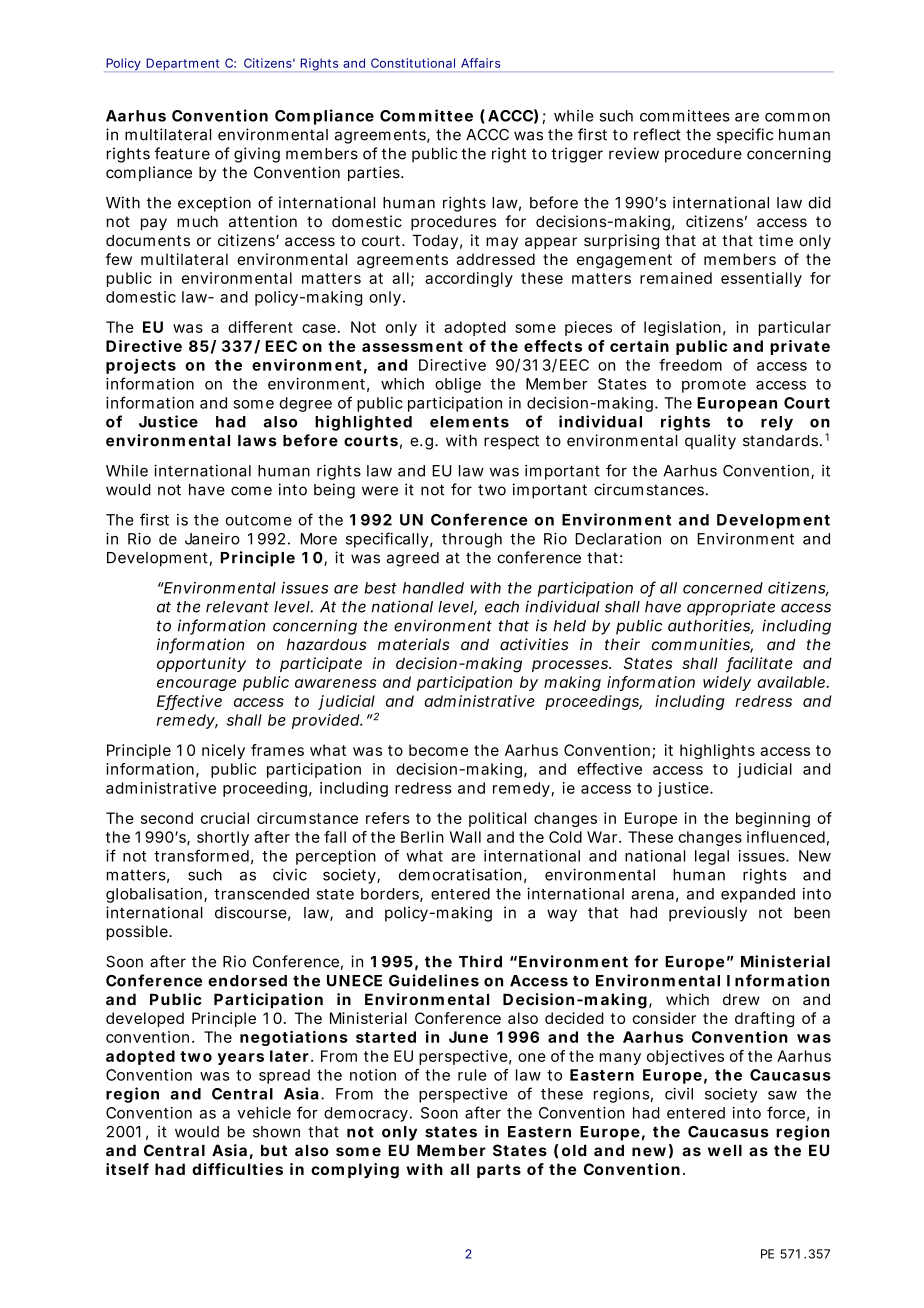 The image size is (924, 1308). What do you see at coordinates (182, 64) in the screenshot?
I see `Department` at bounding box center [182, 64].
